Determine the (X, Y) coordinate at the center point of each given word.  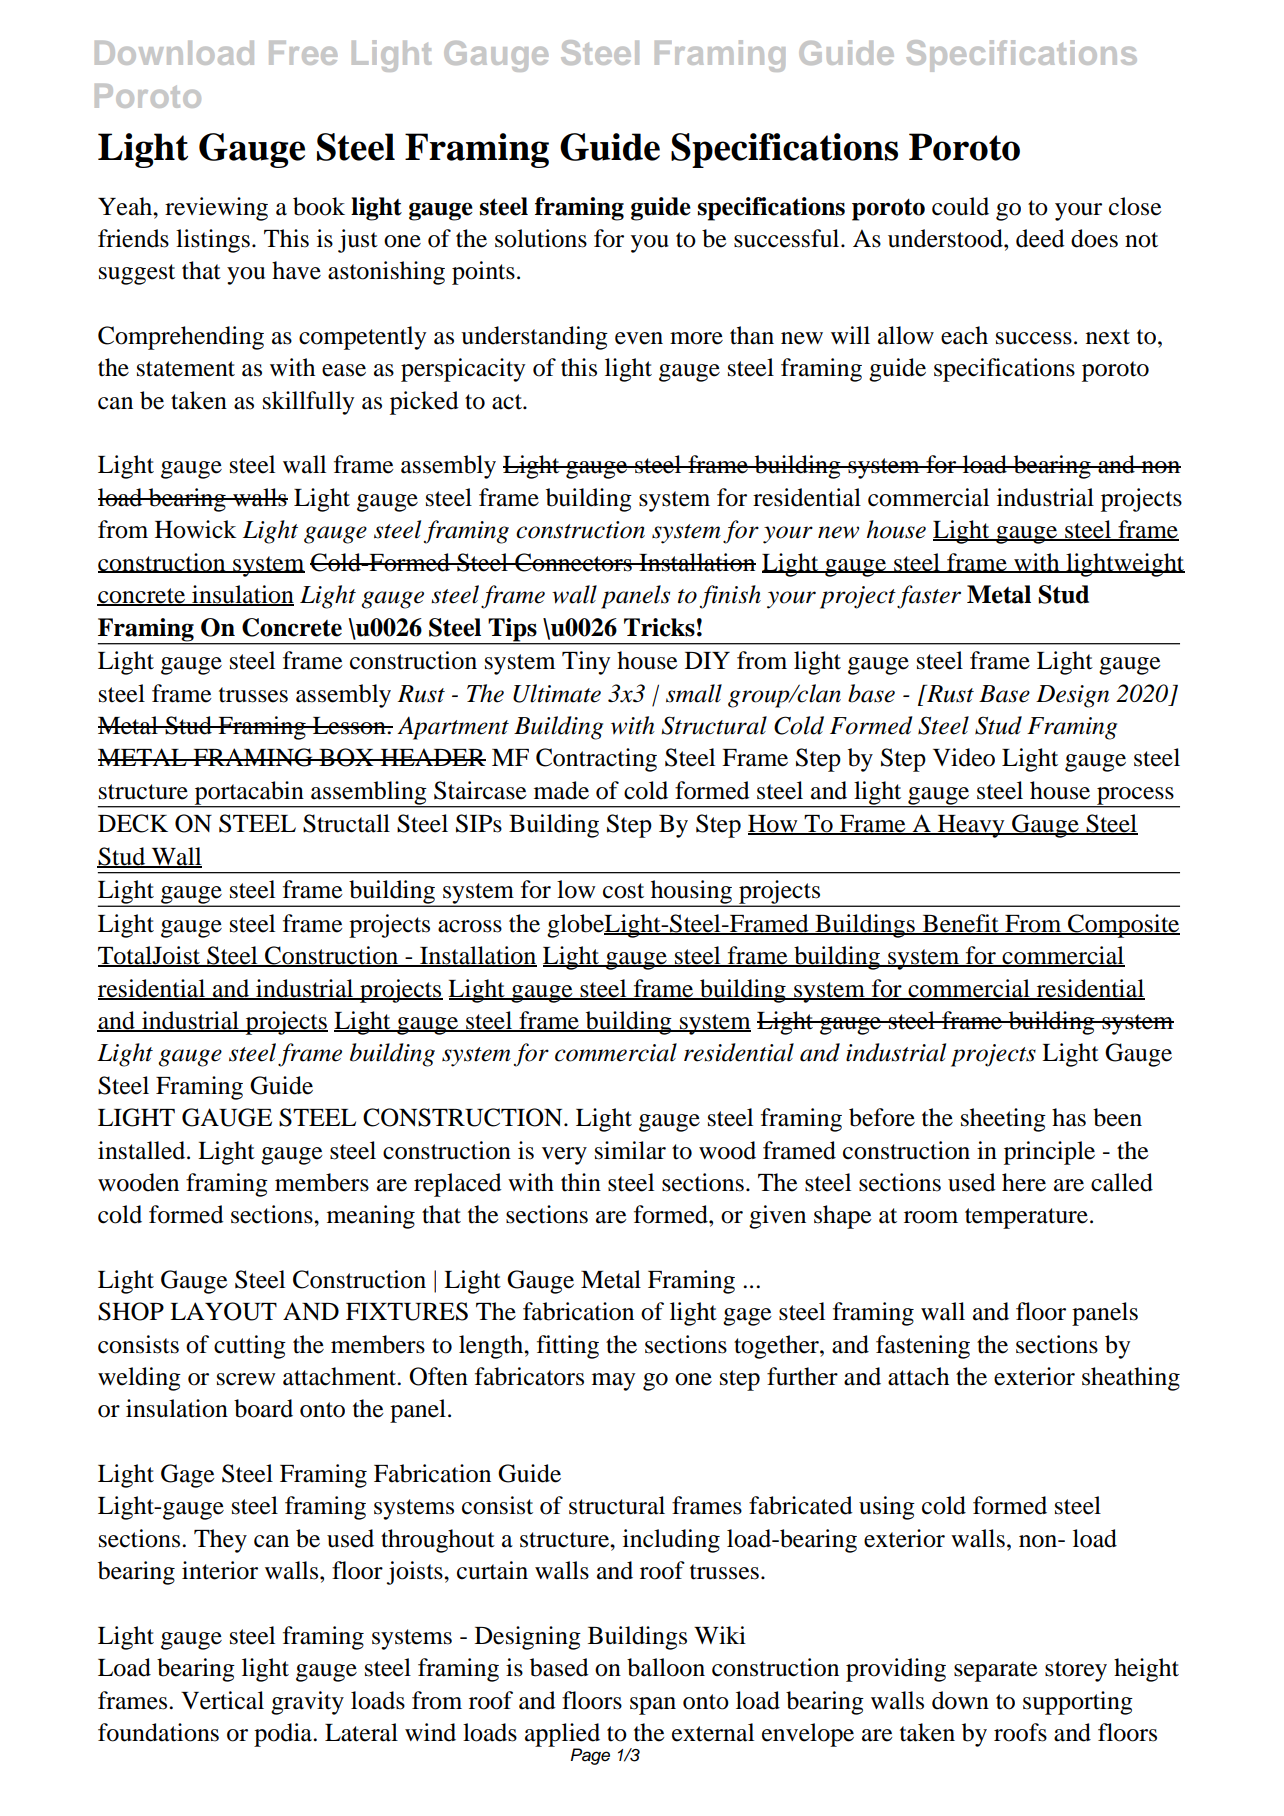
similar (630, 1150)
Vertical (222, 1700)
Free (303, 53)
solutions (541, 238)
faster (929, 597)
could (960, 206)
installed (143, 1150)
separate (996, 1671)
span (653, 1706)
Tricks (659, 627)
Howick (196, 529)
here (1024, 1182)
